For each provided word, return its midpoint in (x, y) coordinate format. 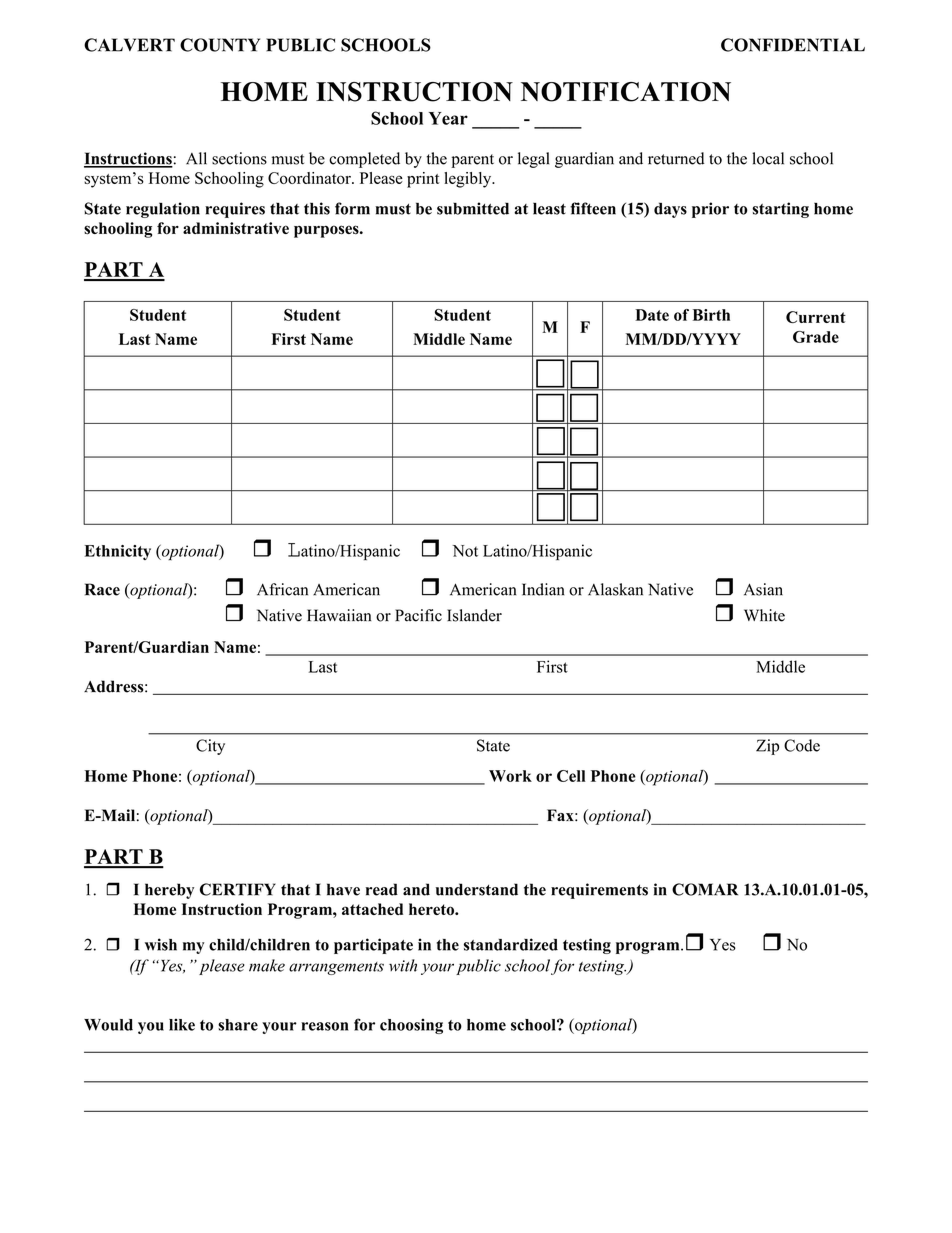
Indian (543, 589)
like (182, 1025)
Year (448, 118)
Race (102, 589)
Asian (763, 589)
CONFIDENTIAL (793, 45)
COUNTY (220, 45)
